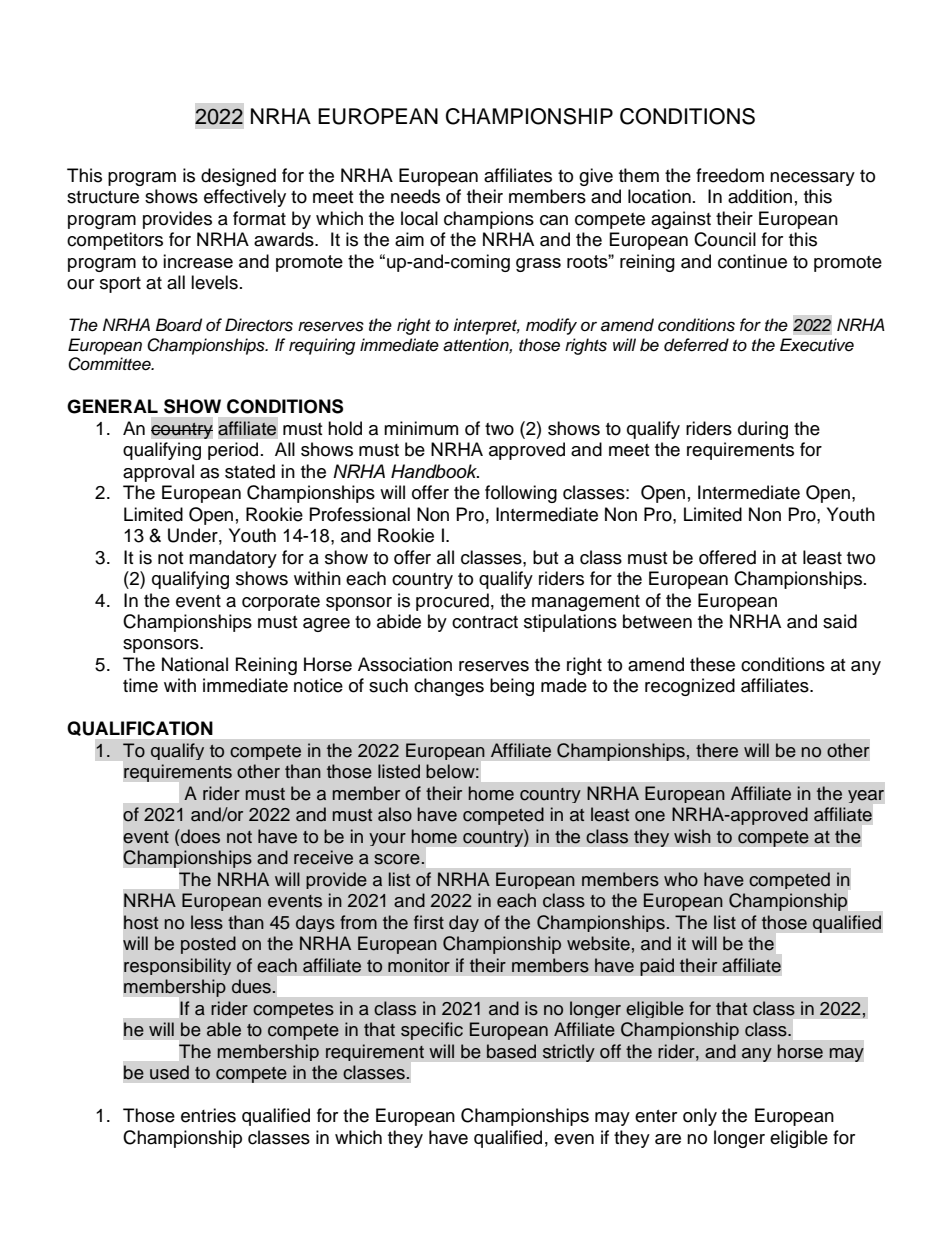 The height and width of the image is (1233, 952). Describe the element at coordinates (429, 922) in the image. I see `first` at that location.
